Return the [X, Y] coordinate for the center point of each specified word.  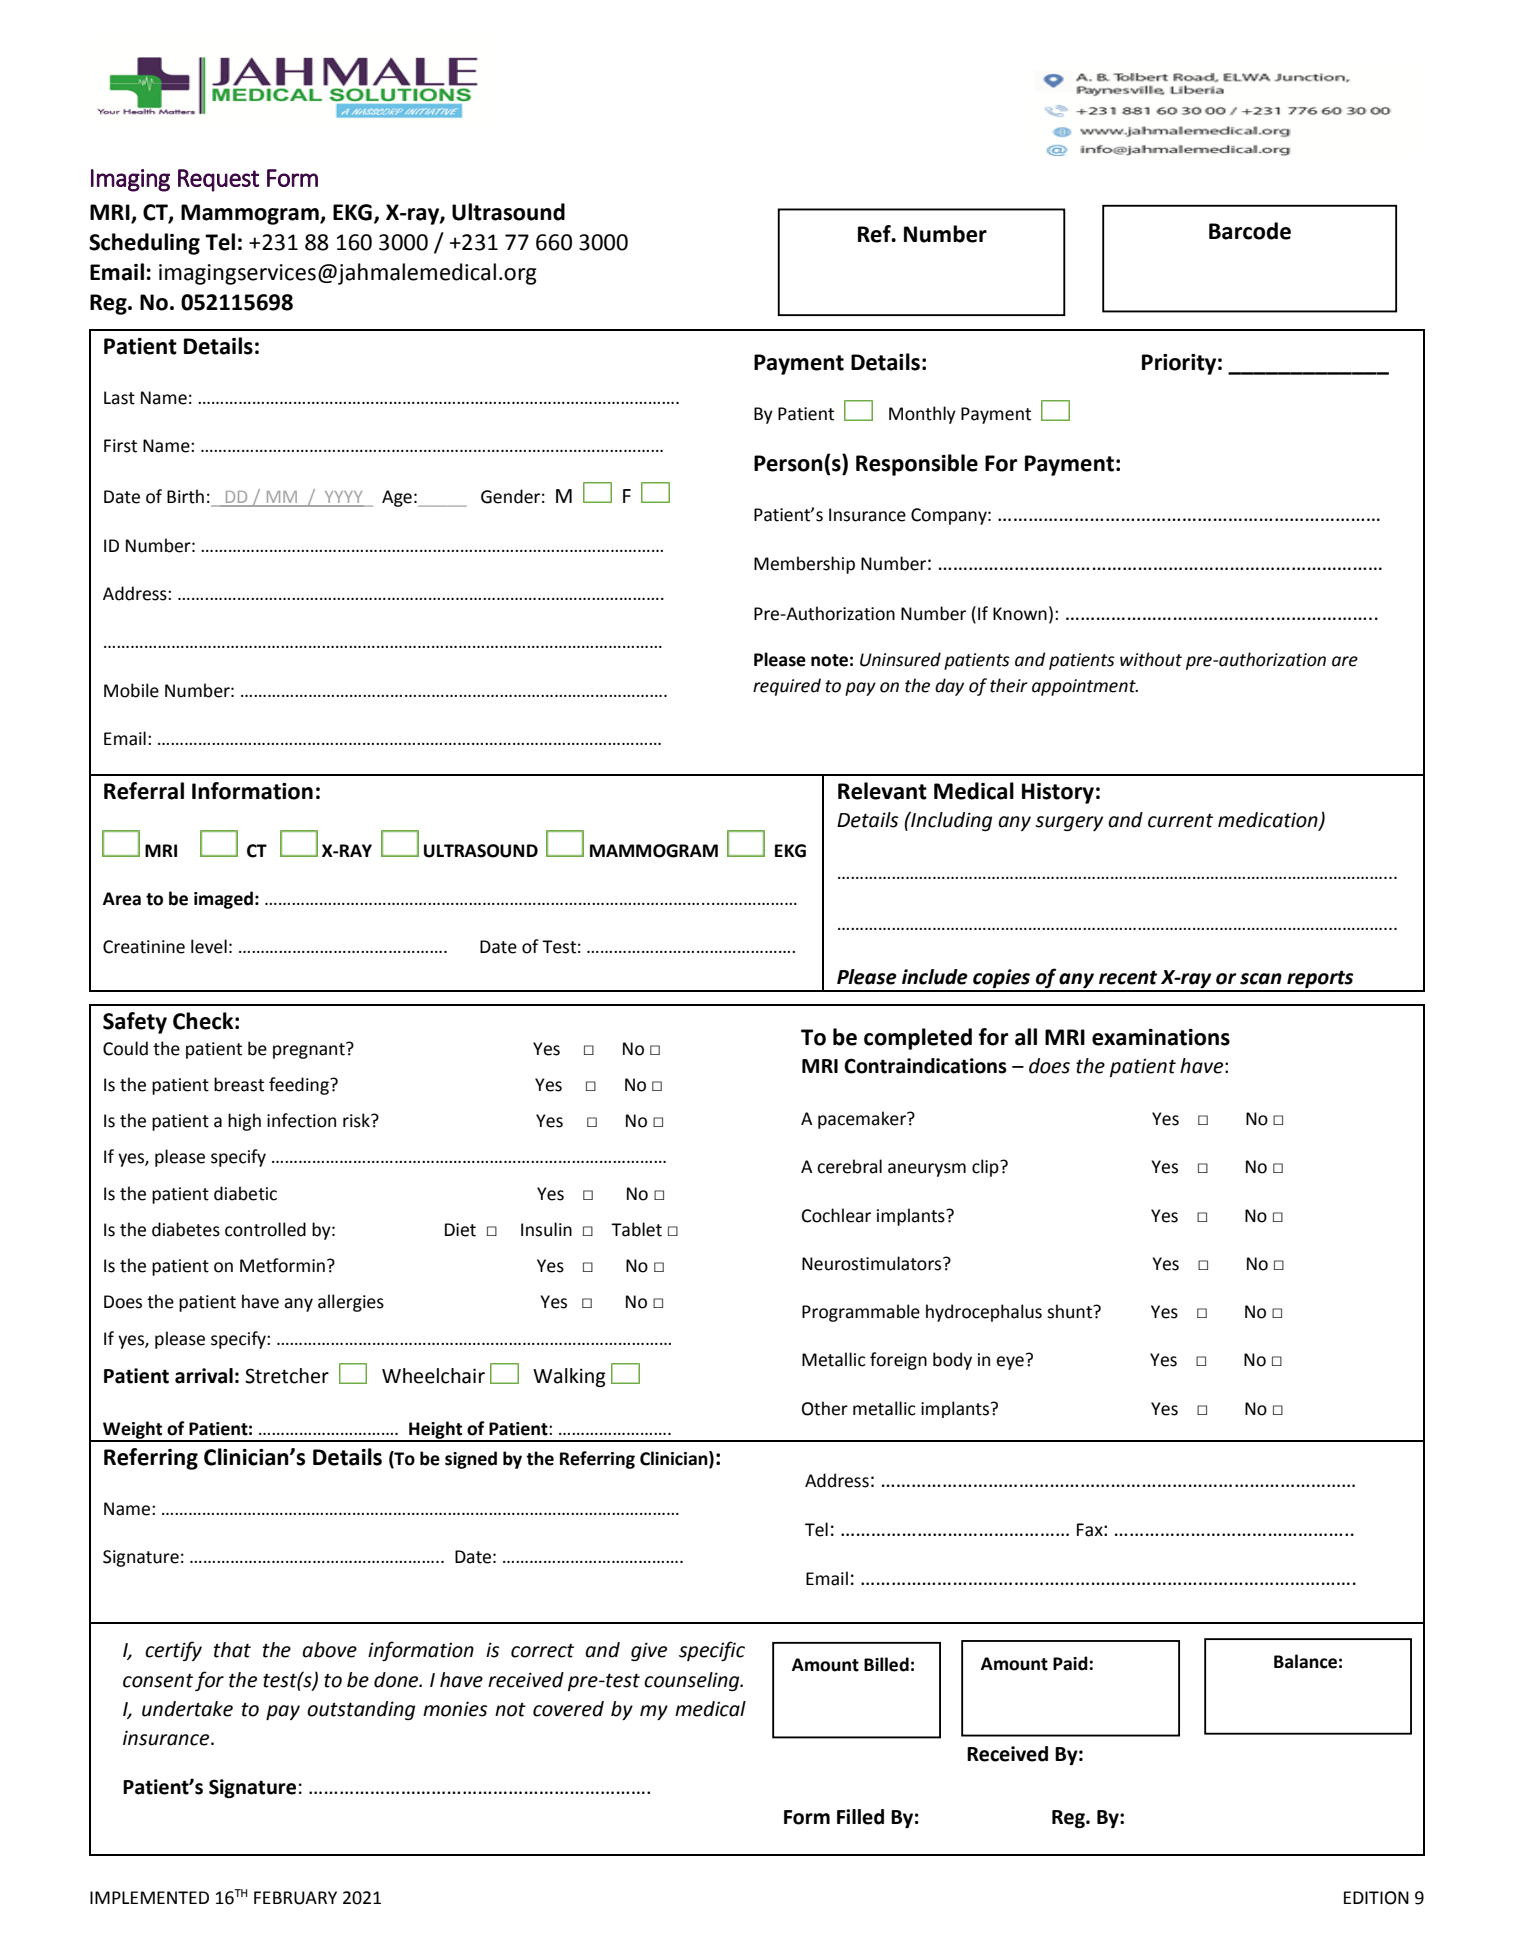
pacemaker [863, 1120]
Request [218, 180]
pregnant [310, 1050]
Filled [860, 1817]
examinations [1161, 1037]
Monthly [922, 415]
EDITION [1376, 1898]
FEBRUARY [295, 1898]
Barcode [1250, 231]
